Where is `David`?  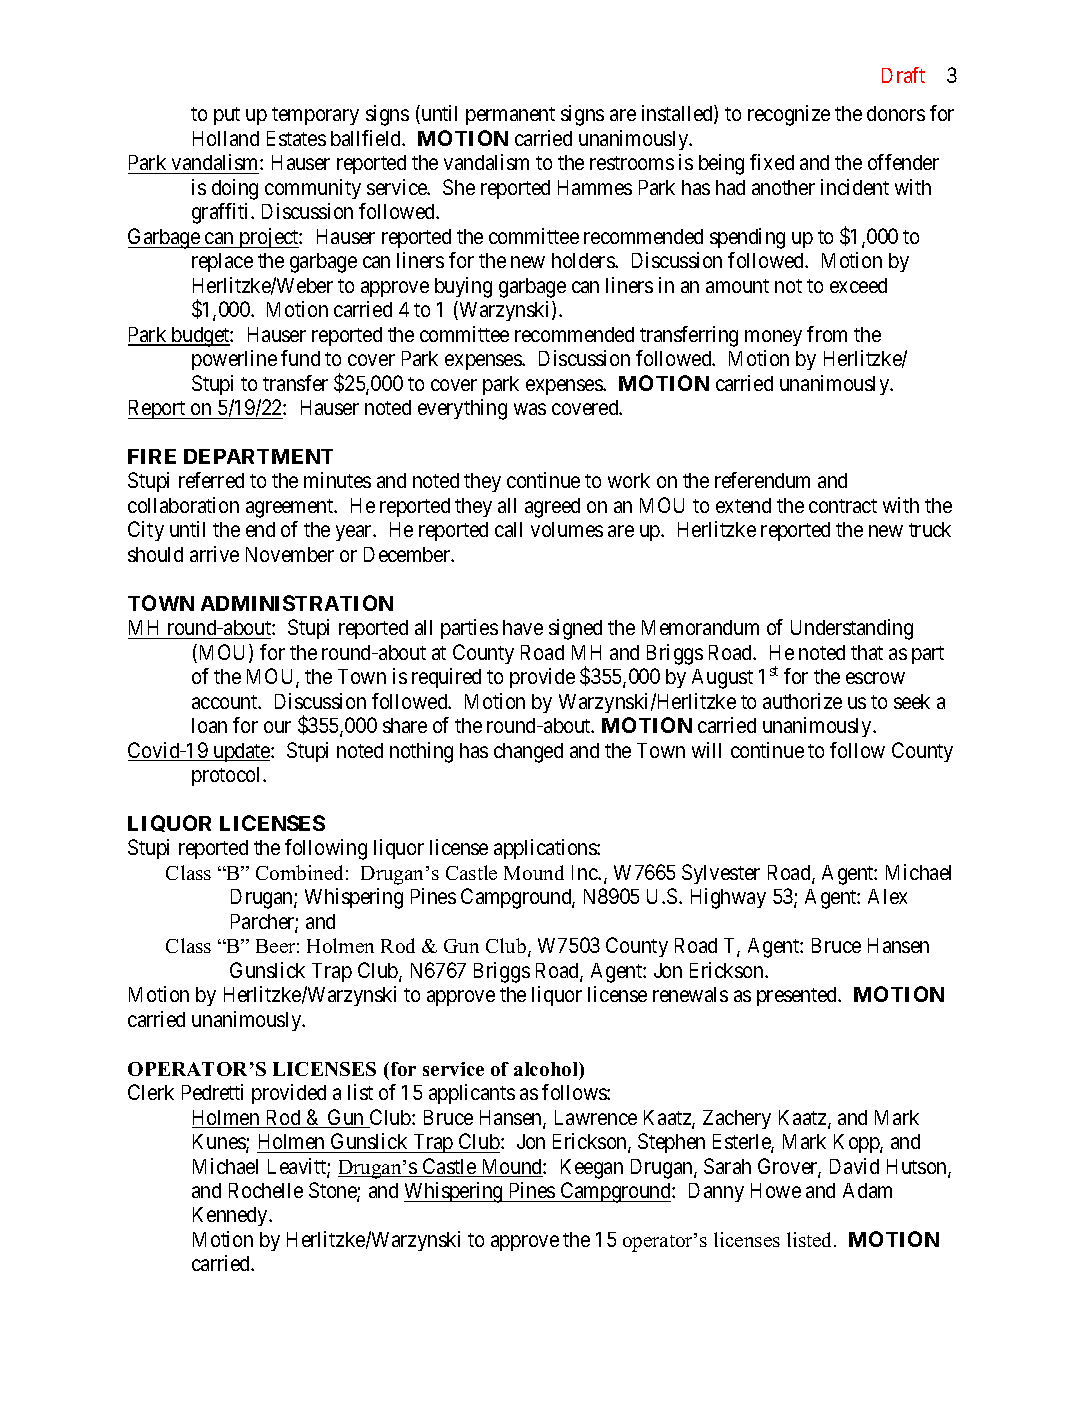
David is located at coordinates (854, 1166).
